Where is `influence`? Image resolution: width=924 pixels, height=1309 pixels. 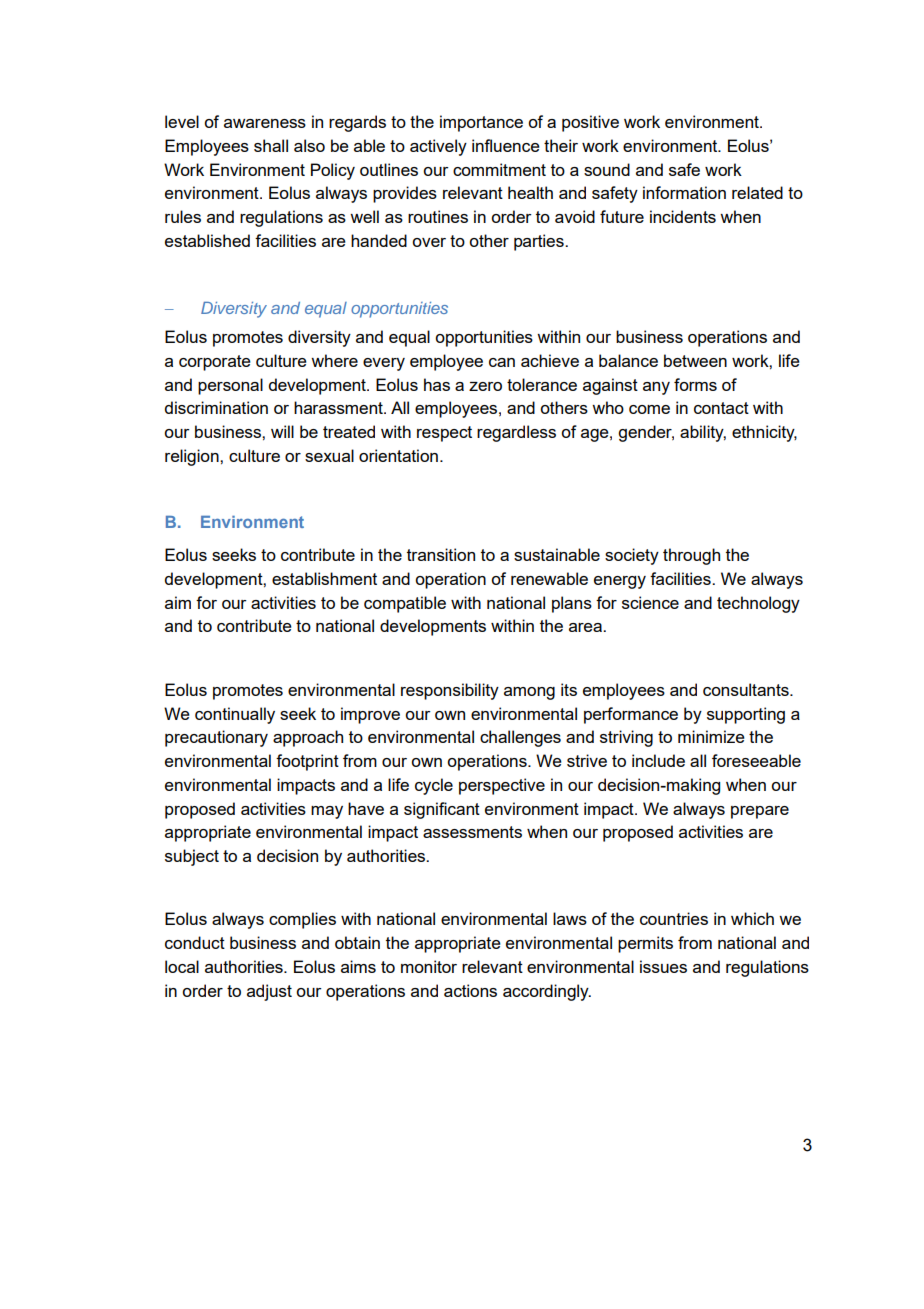
influence is located at coordinates (506, 145).
